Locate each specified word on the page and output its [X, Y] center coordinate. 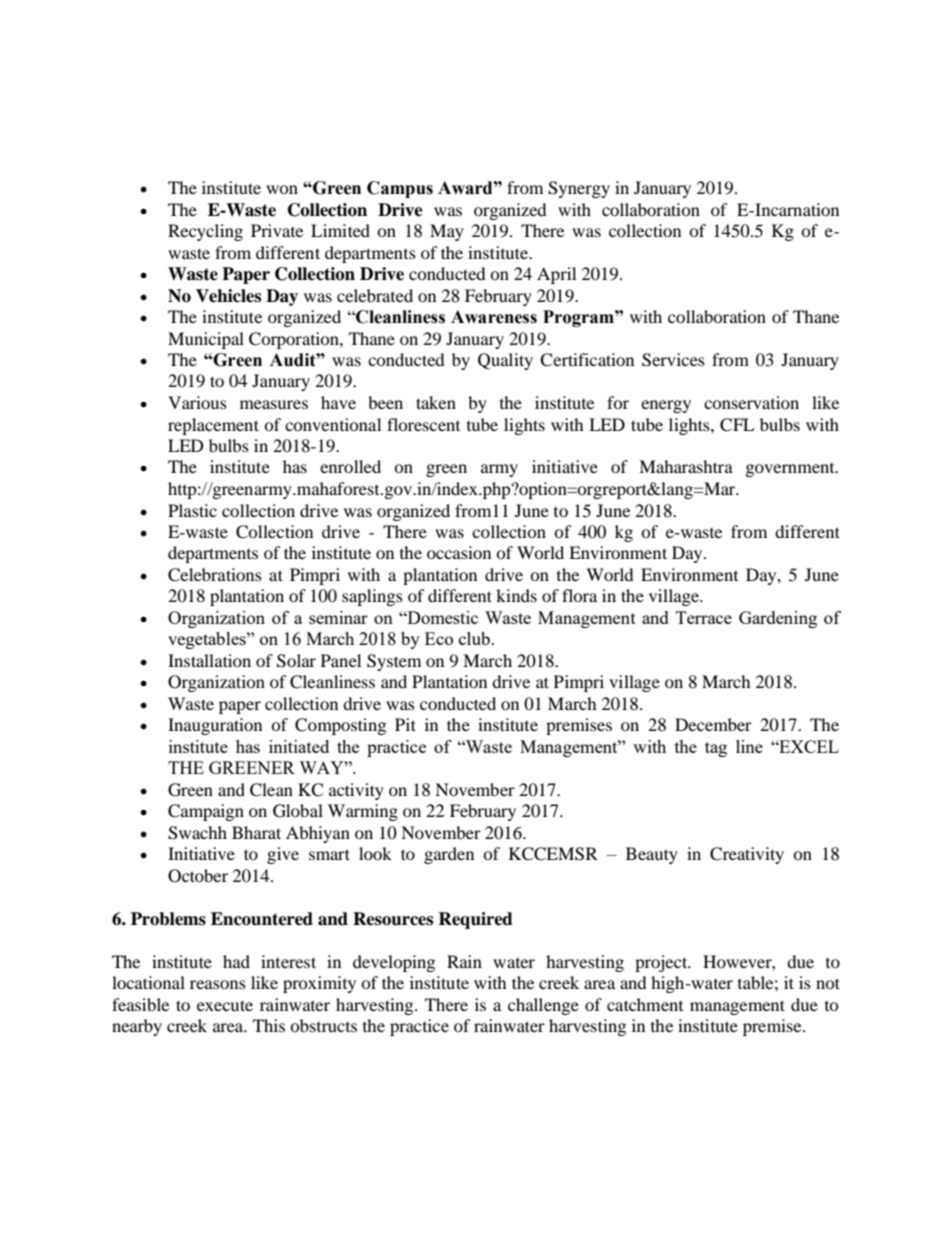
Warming [363, 812]
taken [436, 402]
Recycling [205, 232]
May [447, 232]
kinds [516, 595]
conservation [751, 402]
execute [225, 1005]
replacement [213, 426]
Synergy [579, 189]
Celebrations [215, 575]
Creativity [747, 855]
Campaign [206, 812]
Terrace [704, 617]
